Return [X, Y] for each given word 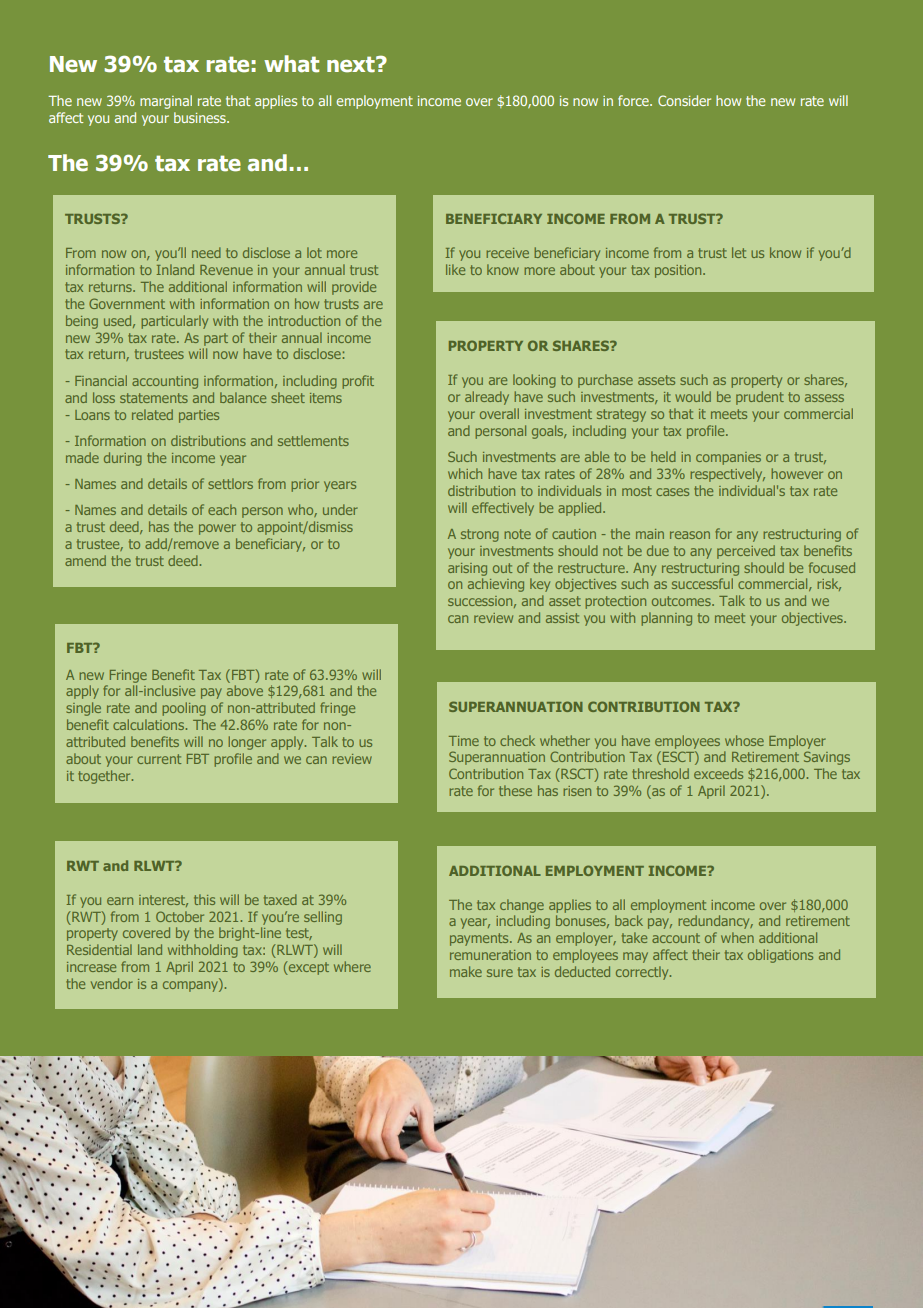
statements [154, 398]
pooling [184, 709]
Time [464, 741]
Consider [684, 100]
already [487, 398]
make [466, 971]
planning [666, 619]
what [291, 64]
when [737, 937]
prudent [760, 398]
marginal [166, 102]
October [180, 916]
